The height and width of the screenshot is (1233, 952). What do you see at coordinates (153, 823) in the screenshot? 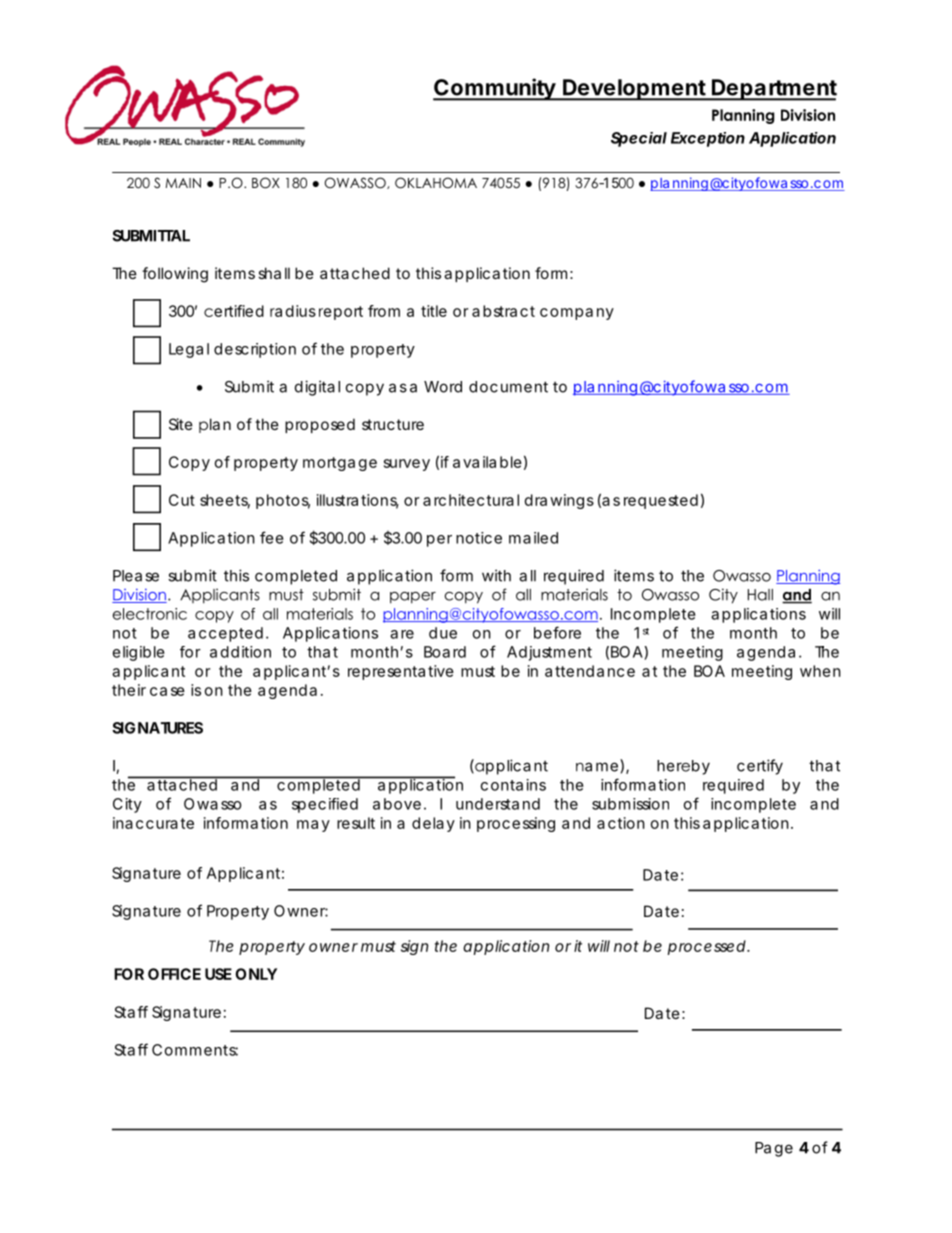
I see `inaccurate` at bounding box center [153, 823].
